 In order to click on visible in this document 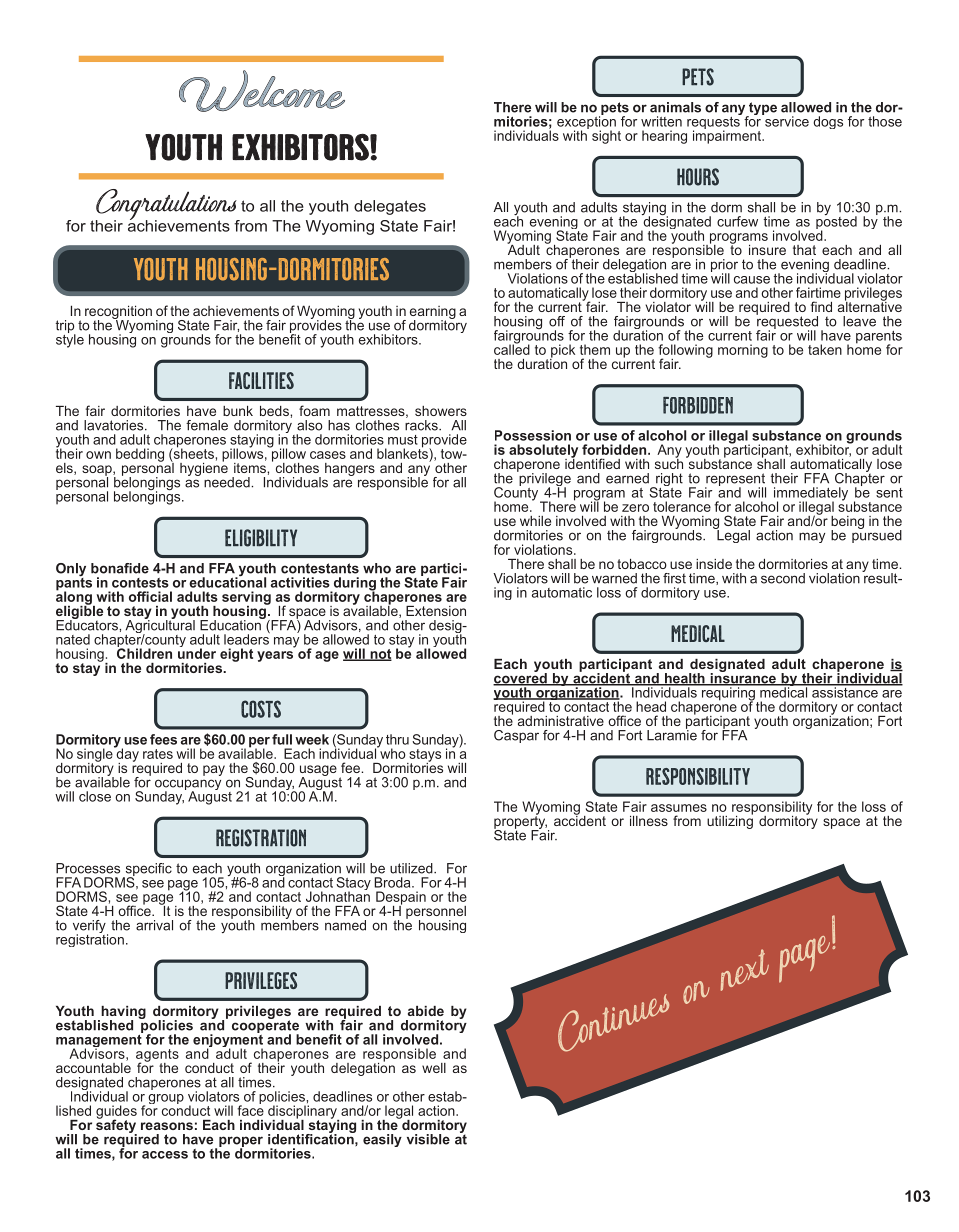, I will do `click(428, 1139)`.
